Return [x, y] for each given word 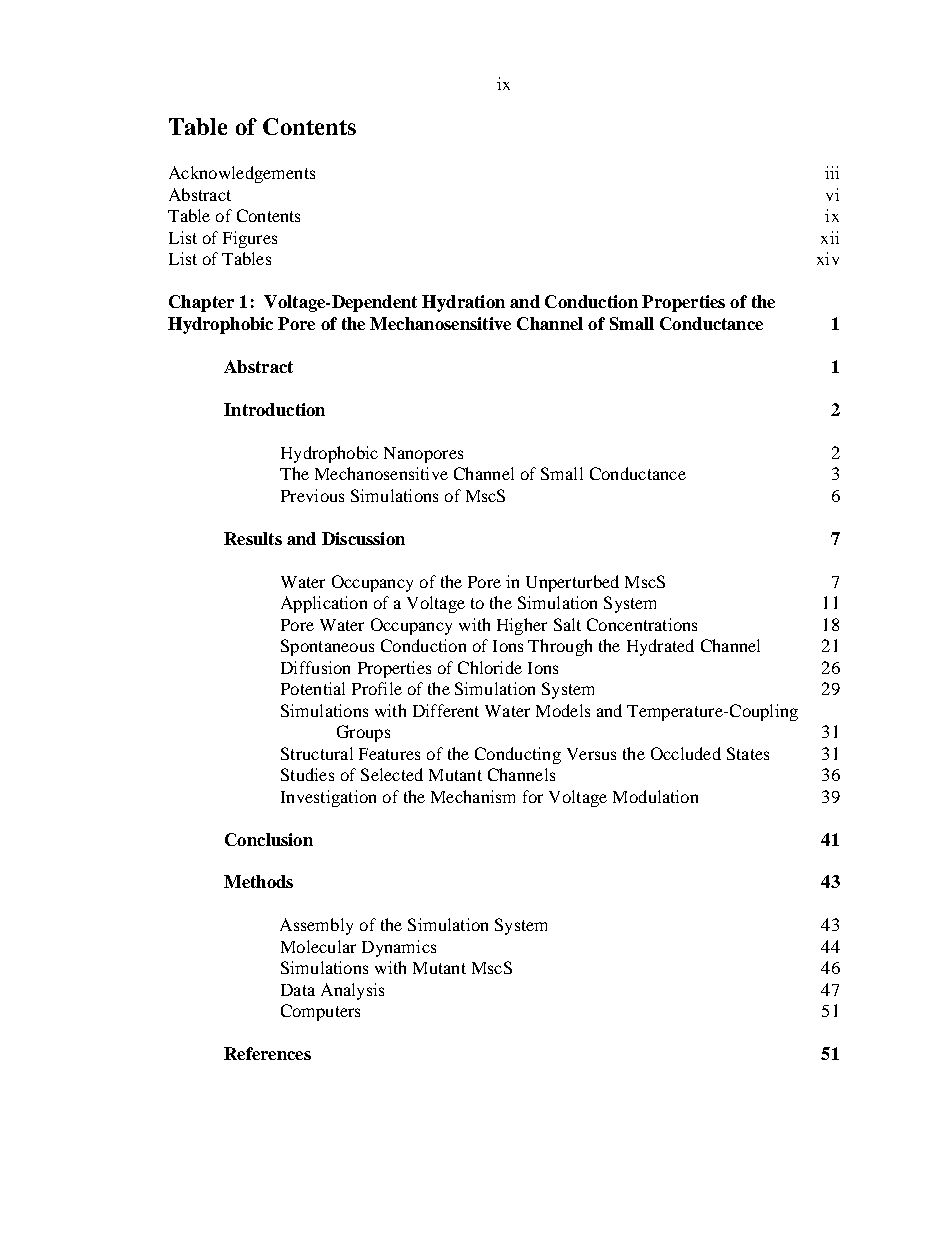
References [267, 1053]
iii [832, 172]
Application [324, 604]
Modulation [655, 796]
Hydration [463, 303]
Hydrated [660, 647]
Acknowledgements [242, 174]
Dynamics [399, 948]
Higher [522, 626]
